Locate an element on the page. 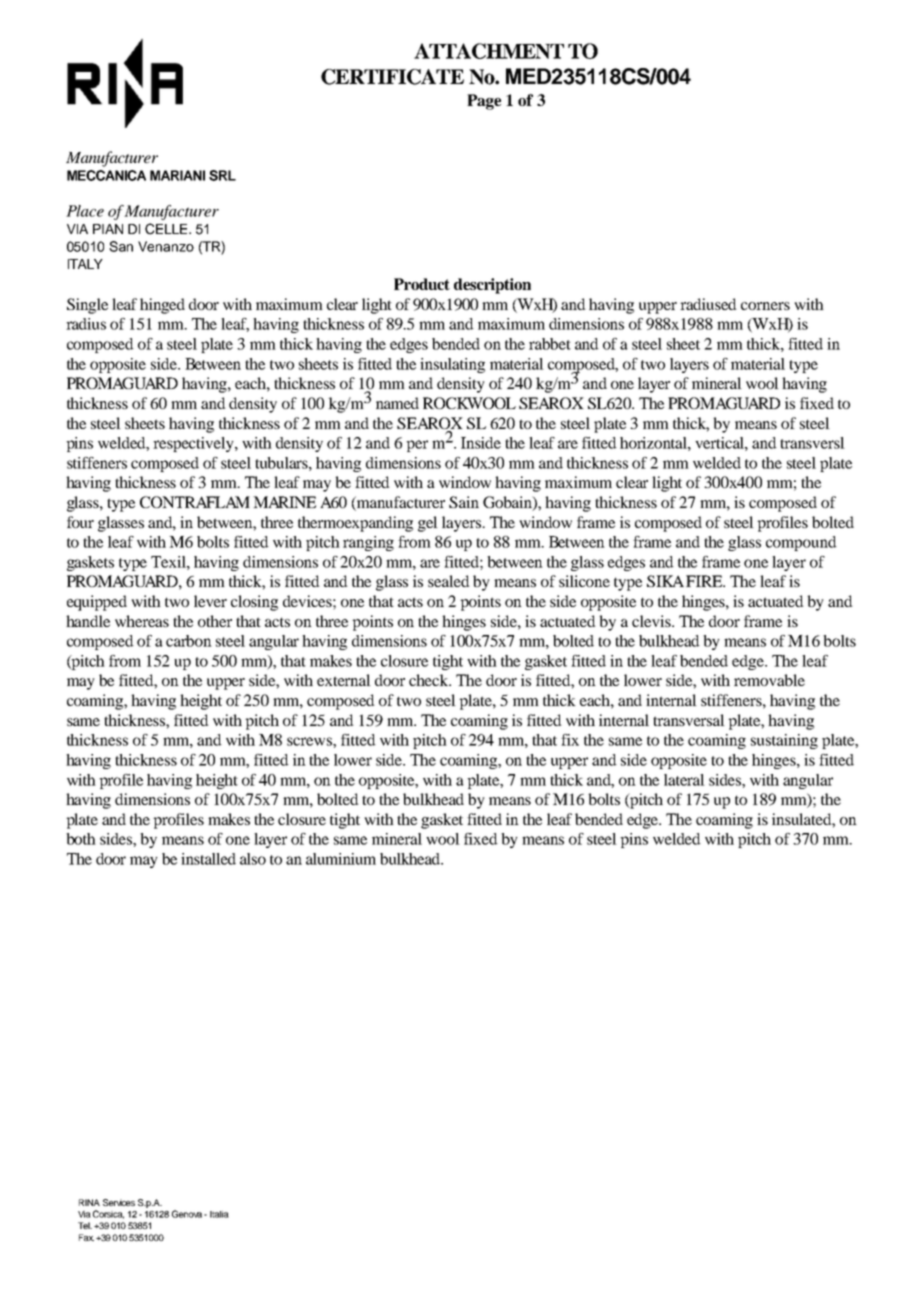 The width and height of the image is (924, 1308). installed is located at coordinates (208, 859).
